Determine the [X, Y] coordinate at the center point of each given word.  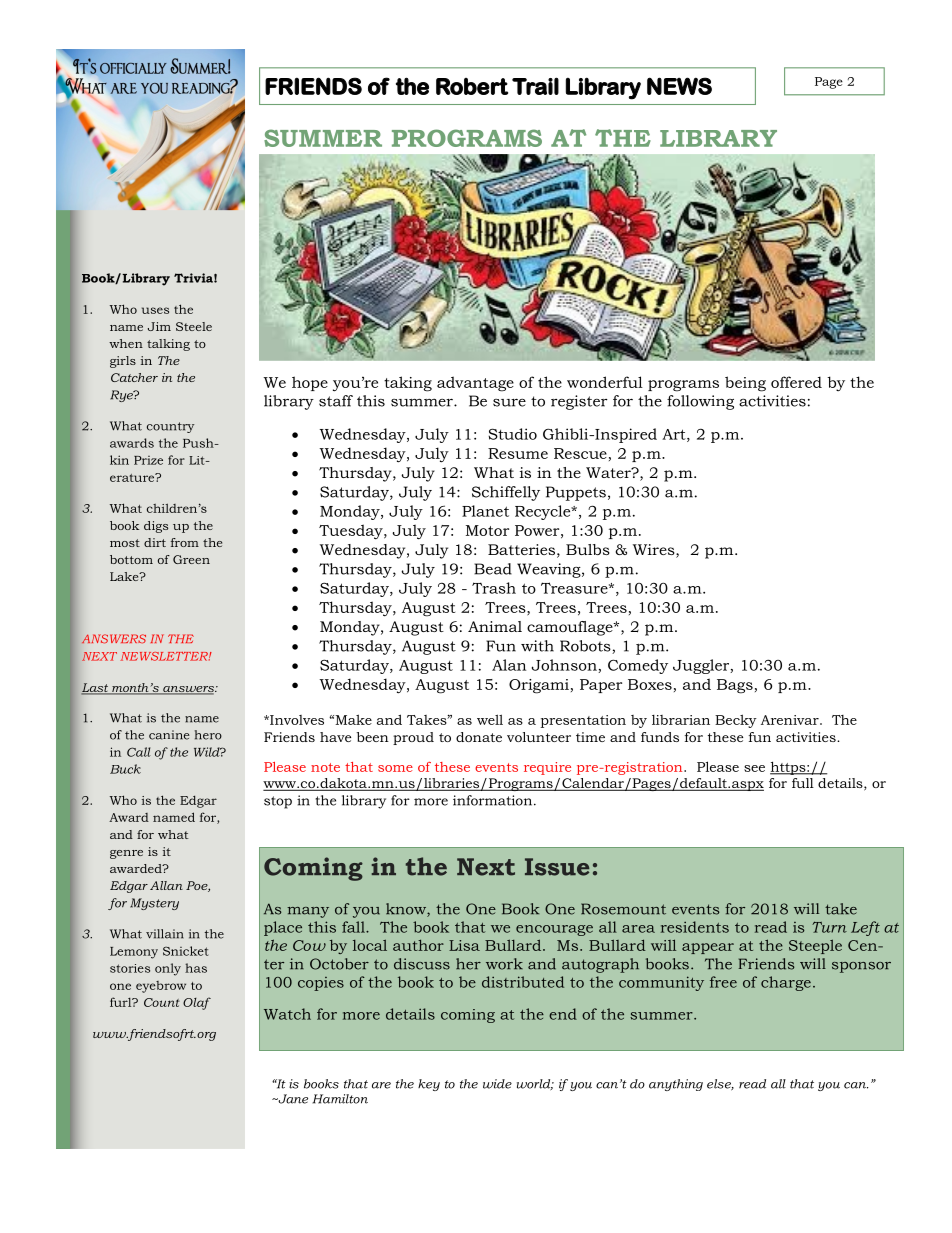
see [754, 768]
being [745, 384]
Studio [512, 434]
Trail [535, 86]
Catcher [134, 377]
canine [169, 735]
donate [479, 737]
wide [497, 1084]
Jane [292, 1099]
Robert [472, 86]
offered [796, 382]
